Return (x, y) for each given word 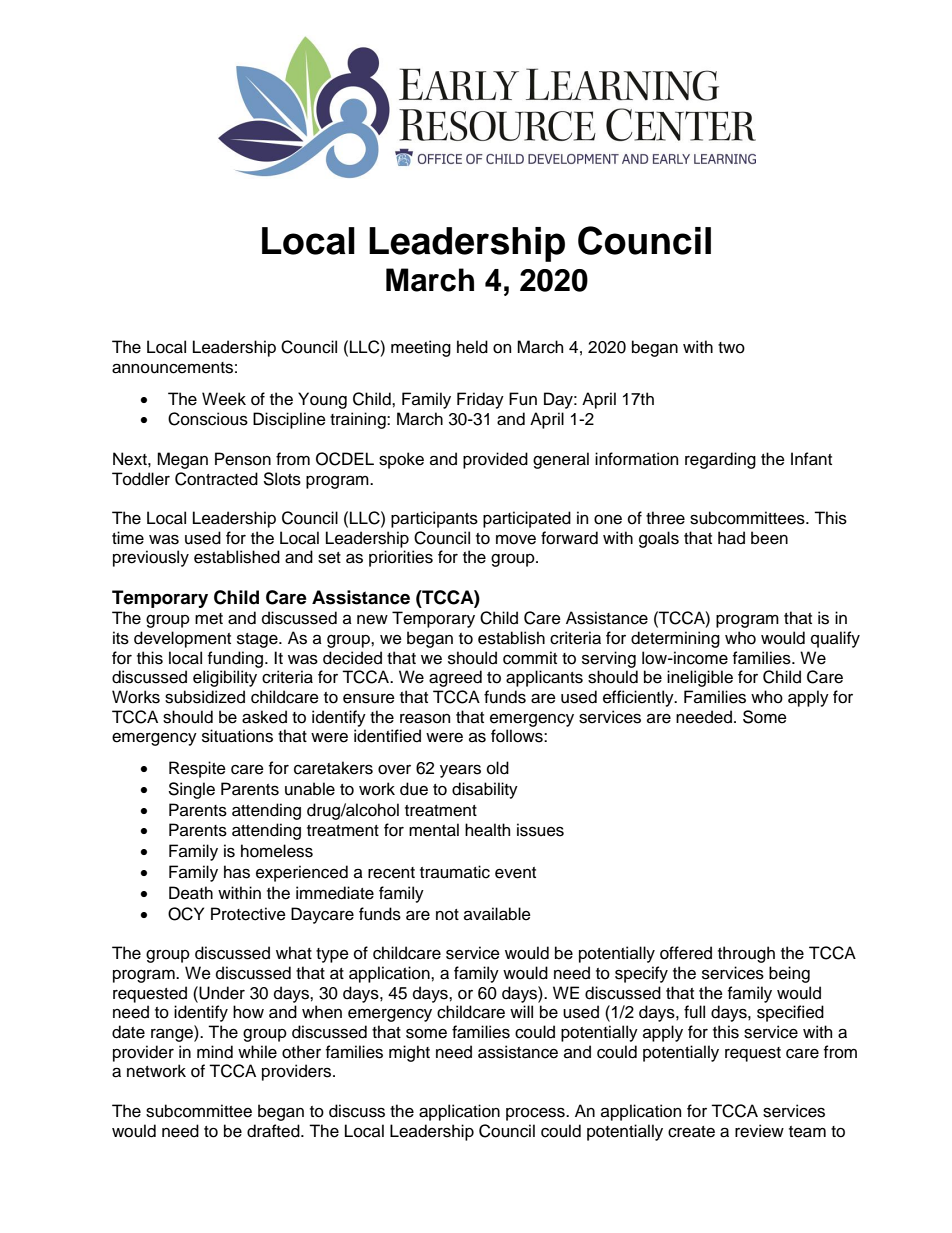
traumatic (455, 872)
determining (675, 639)
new (372, 620)
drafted (274, 1131)
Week (224, 399)
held (472, 347)
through (746, 954)
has (237, 872)
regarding (720, 460)
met (209, 619)
